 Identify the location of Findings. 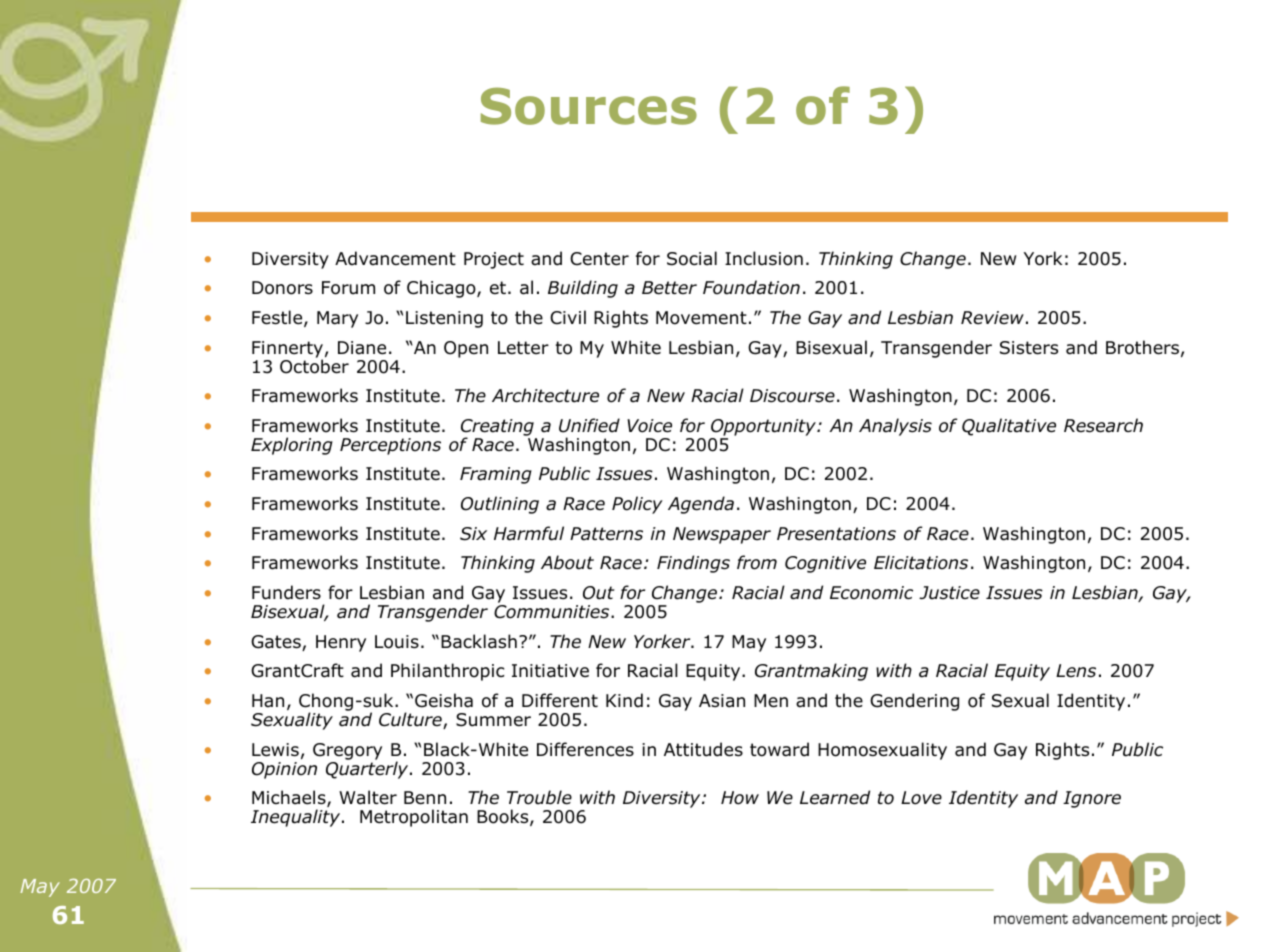
(693, 564).
